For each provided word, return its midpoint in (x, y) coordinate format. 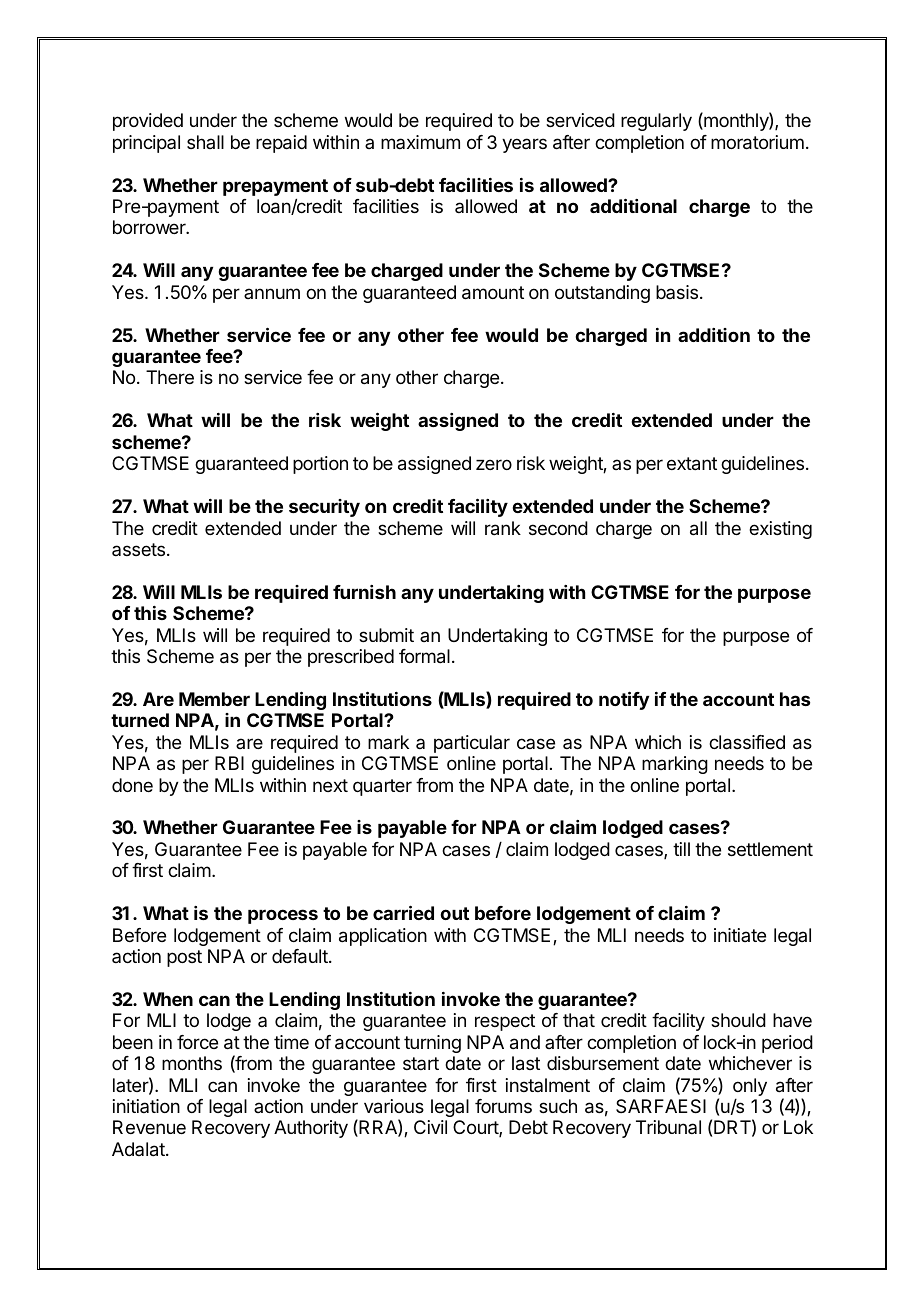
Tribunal (668, 1127)
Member (214, 699)
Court (476, 1128)
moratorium (757, 142)
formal (424, 656)
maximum (420, 142)
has (795, 699)
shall (205, 142)
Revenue (149, 1127)
